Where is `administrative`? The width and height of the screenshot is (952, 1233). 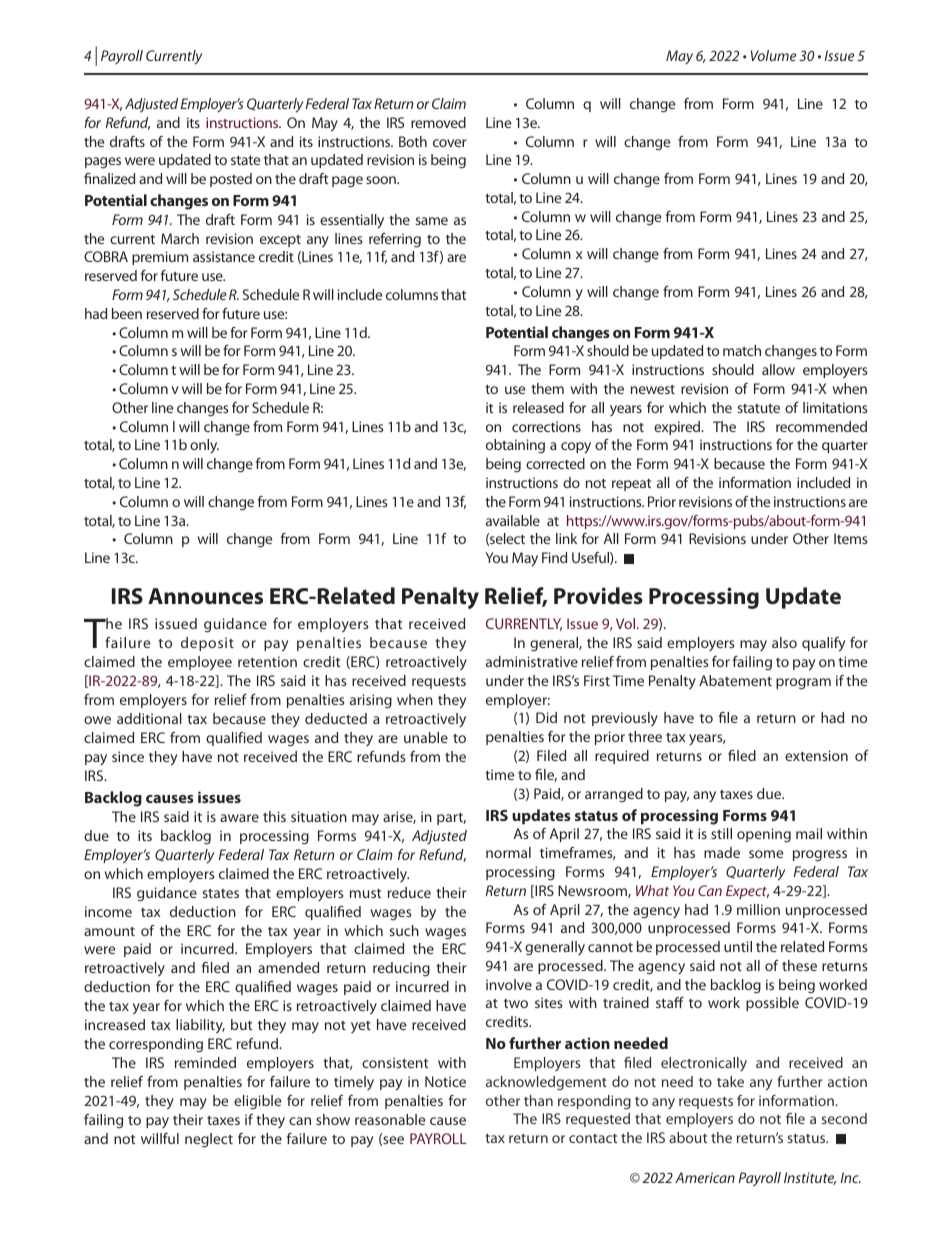 administrative is located at coordinates (532, 661).
